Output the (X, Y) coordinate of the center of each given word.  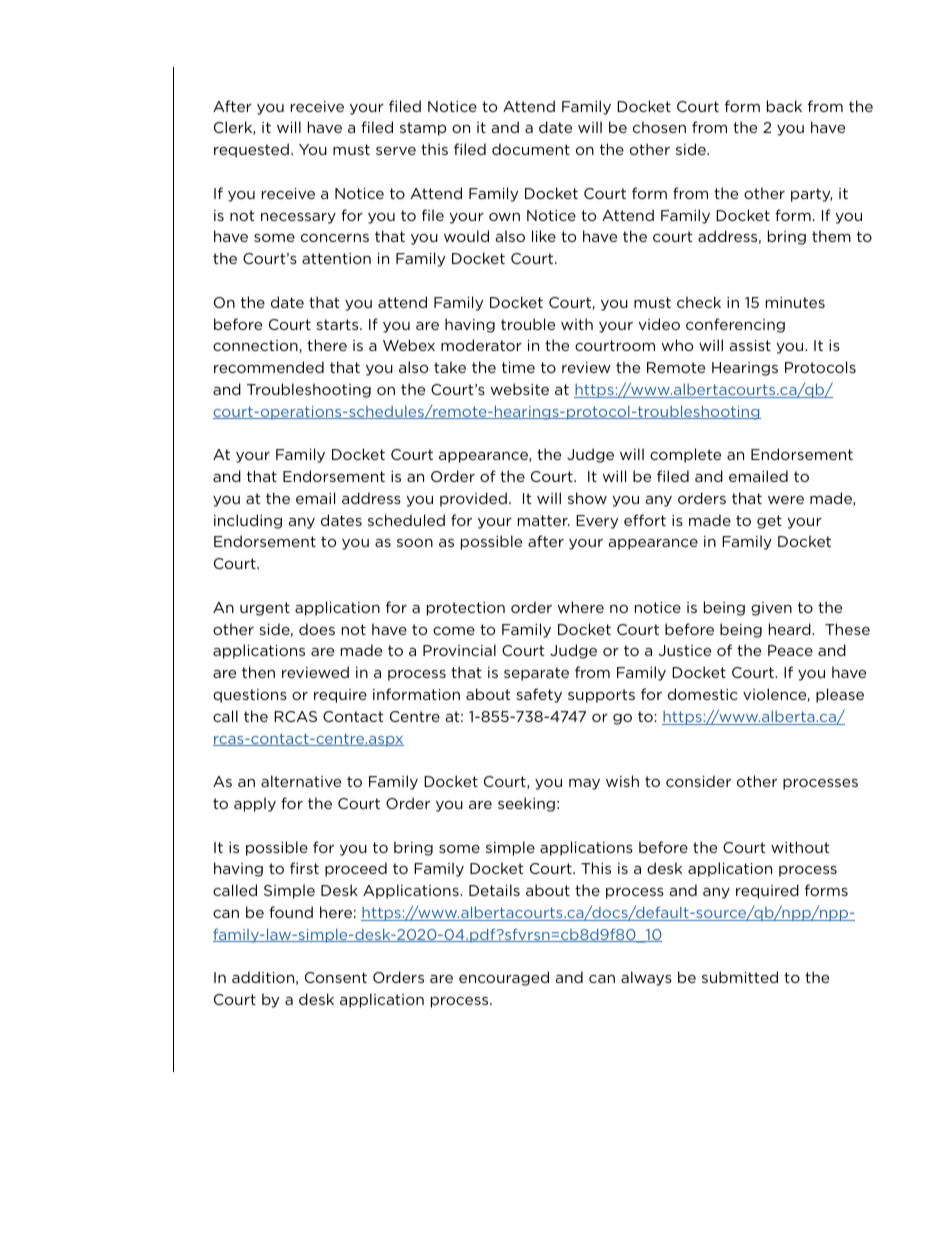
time (518, 367)
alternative (301, 781)
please (840, 695)
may (584, 784)
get (769, 522)
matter (544, 520)
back (784, 106)
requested (251, 150)
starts (338, 324)
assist (750, 345)
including (248, 521)
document (531, 149)
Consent (336, 977)
